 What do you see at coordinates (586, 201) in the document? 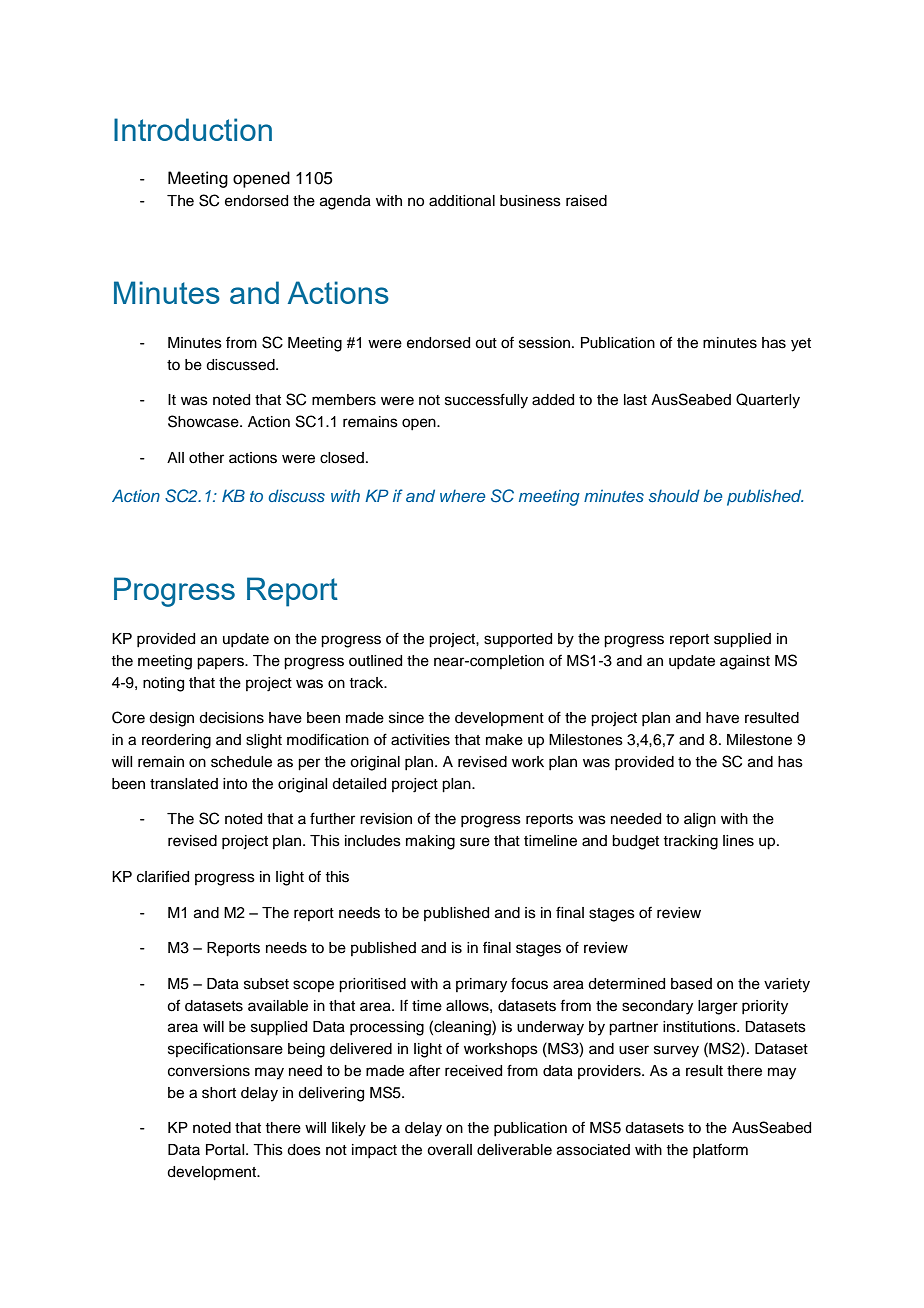
I see `raised` at bounding box center [586, 201].
